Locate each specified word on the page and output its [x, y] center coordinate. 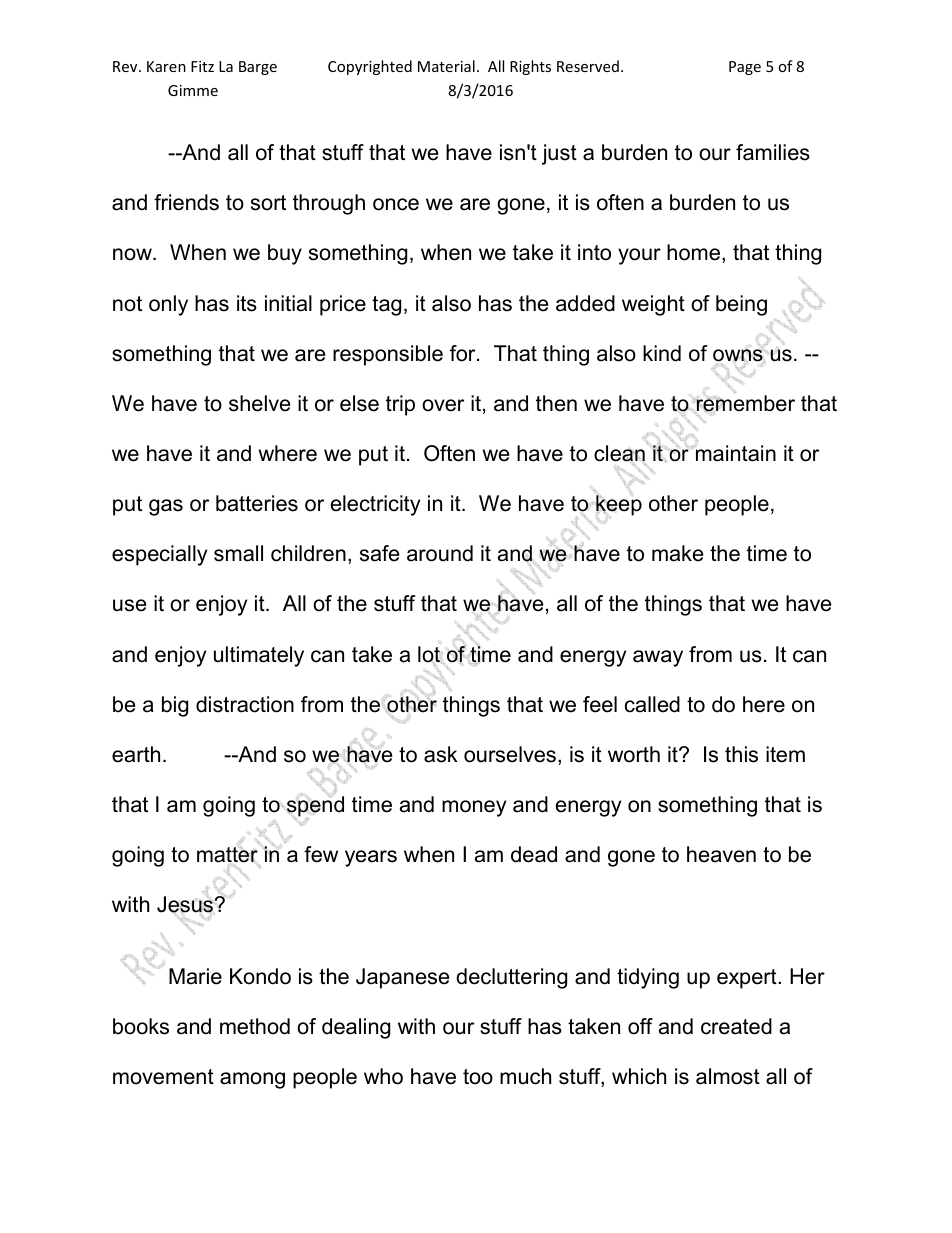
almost [728, 1076]
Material [446, 66]
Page [745, 68]
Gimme [193, 90]
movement [163, 1077]
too [478, 1077]
